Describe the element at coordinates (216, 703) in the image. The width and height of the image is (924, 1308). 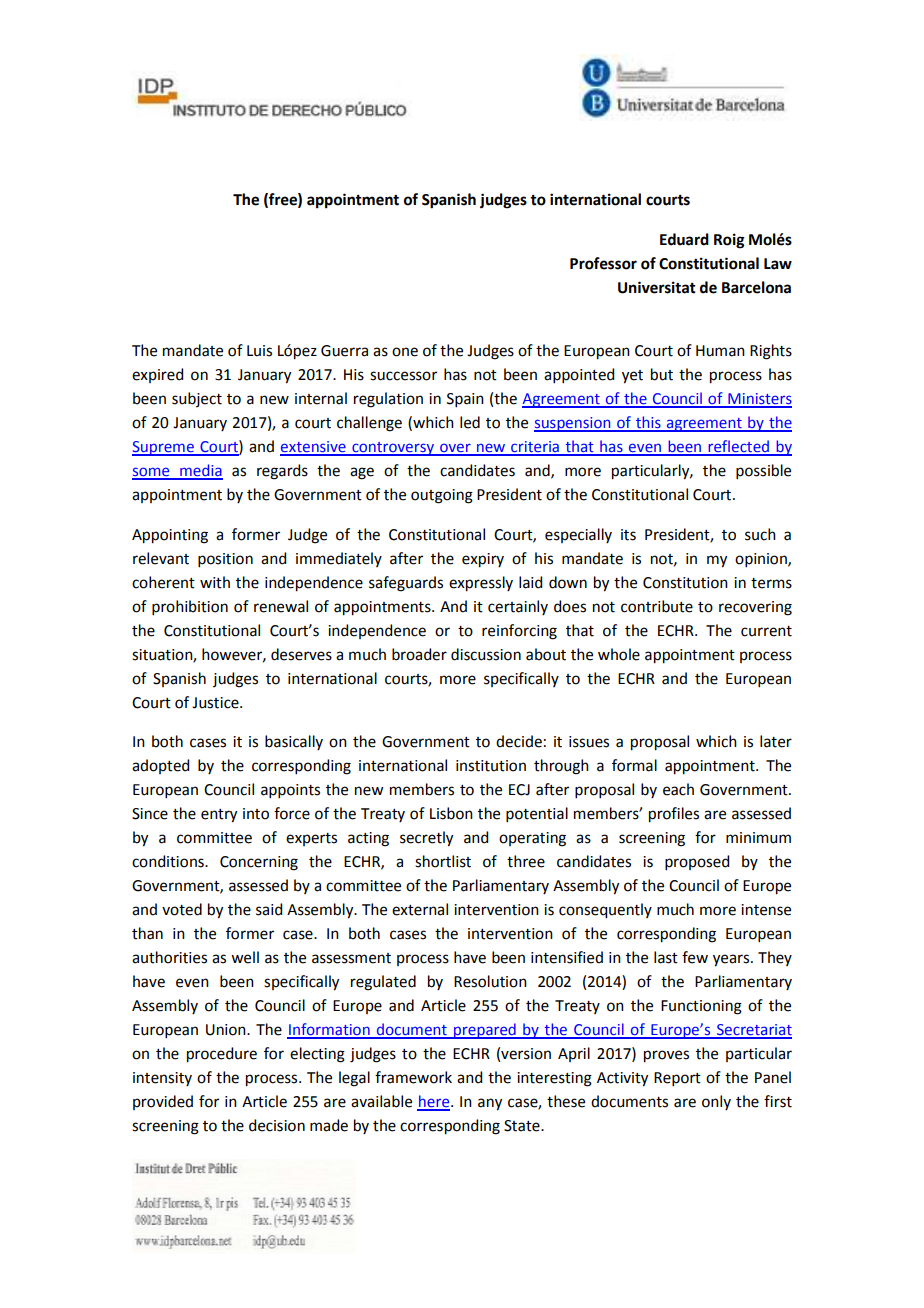
I see `Justice` at that location.
